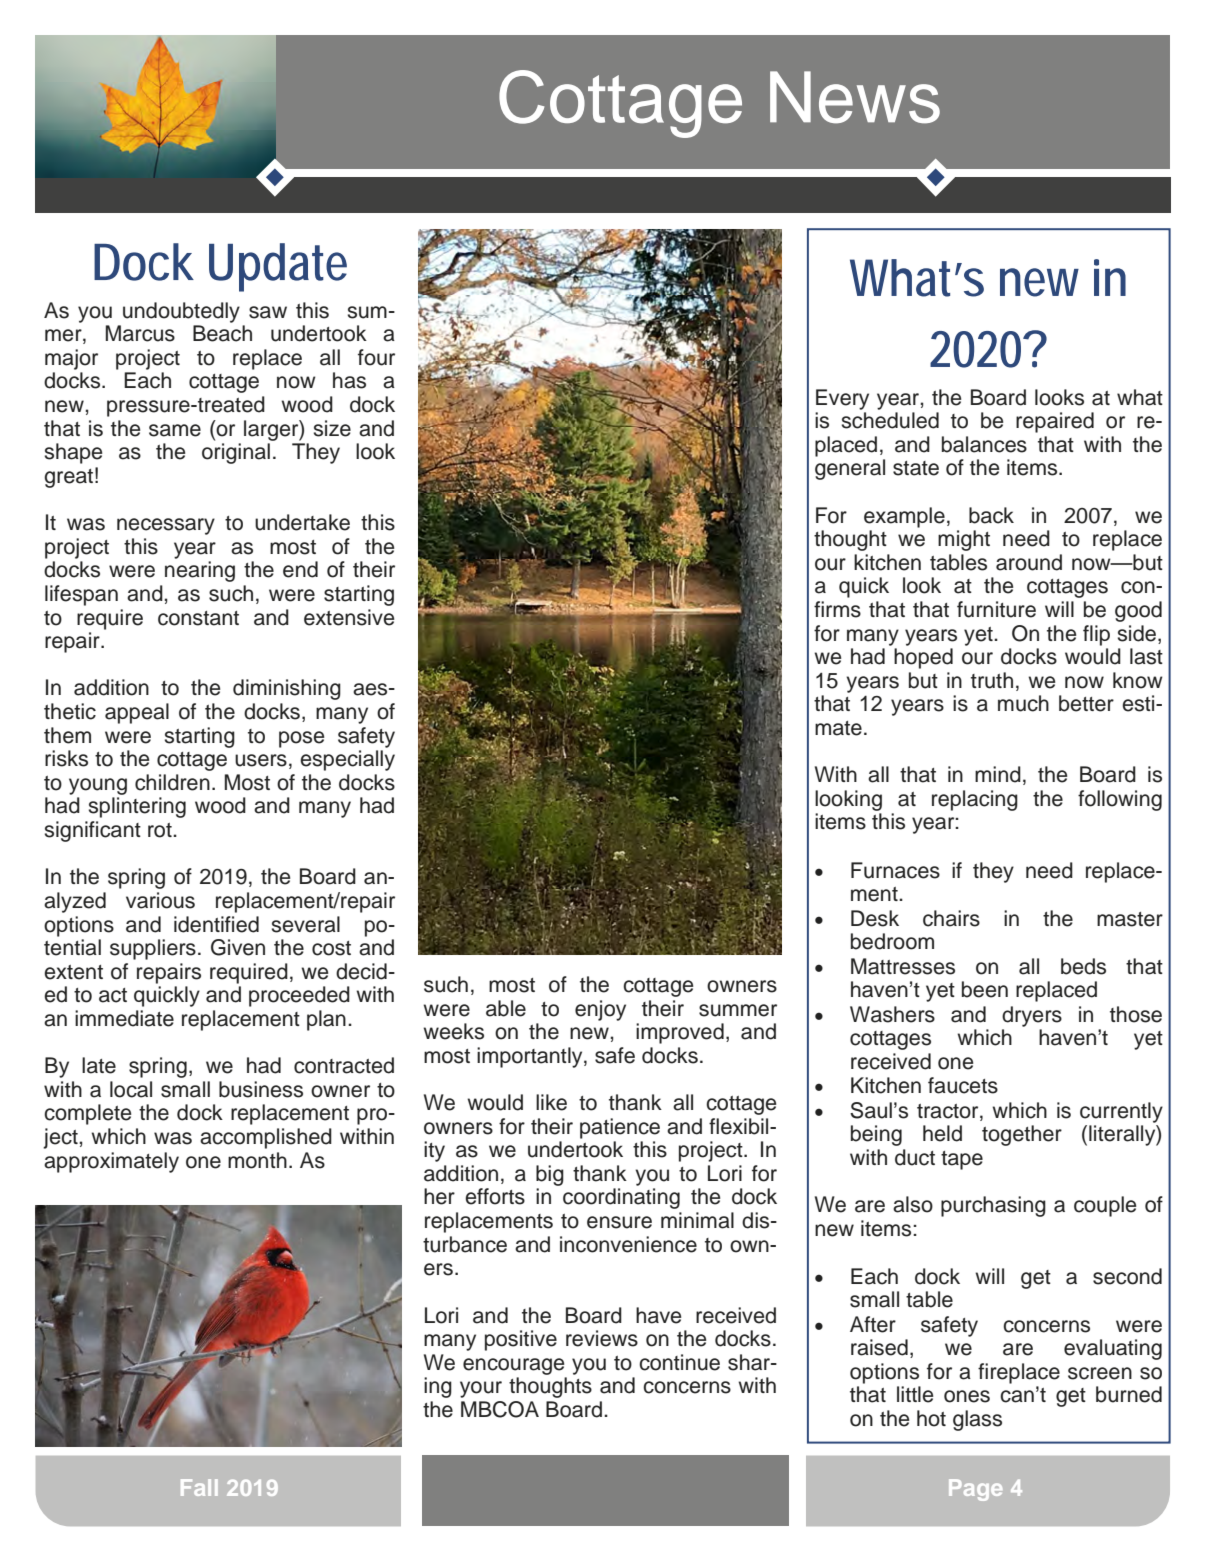 This page has width=1207, height=1562. I want to click on Update, so click(278, 267).
